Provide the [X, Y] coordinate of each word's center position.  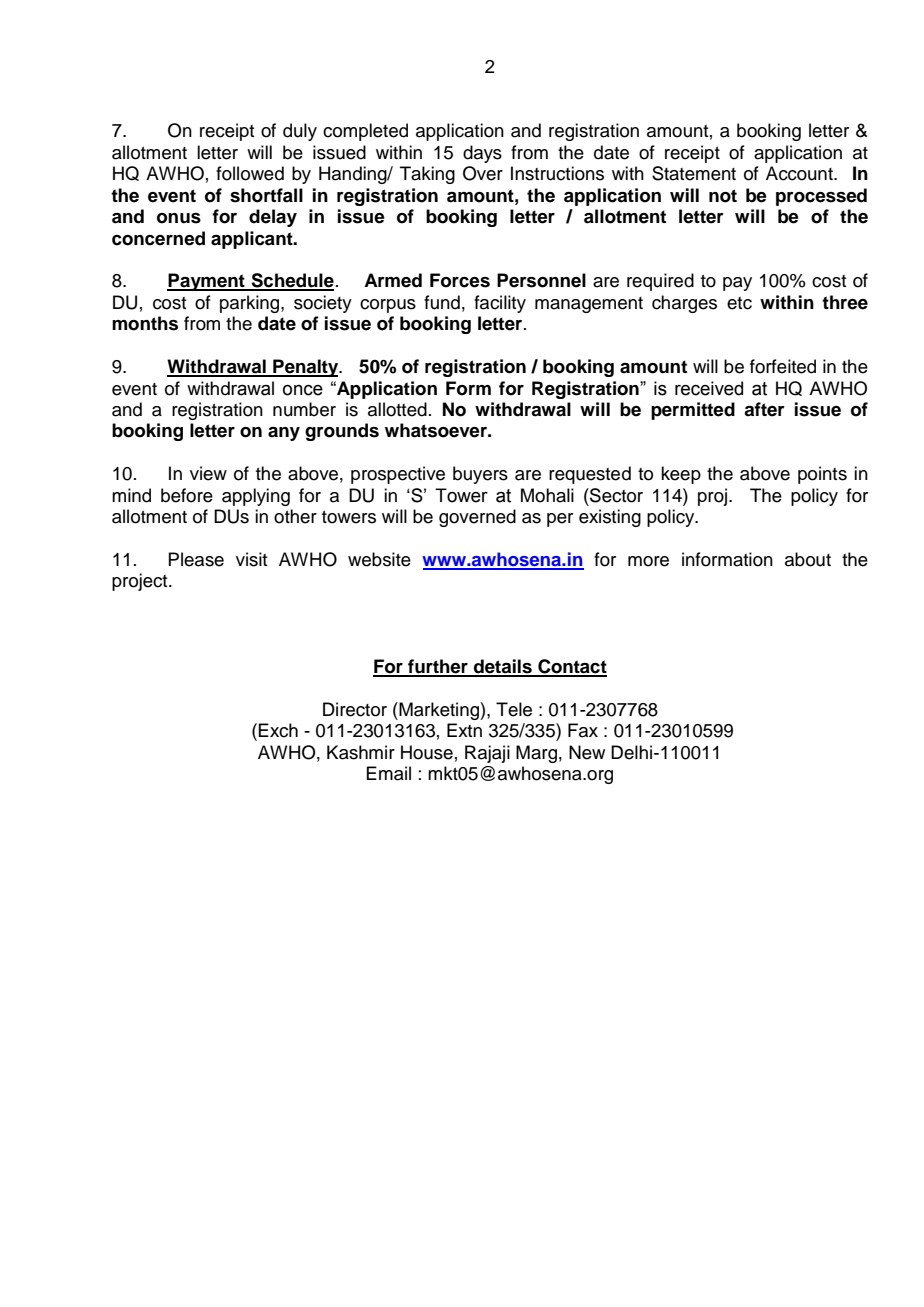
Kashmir [361, 752]
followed [250, 173]
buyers [480, 475]
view [208, 473]
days [482, 154]
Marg [536, 754]
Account [800, 173]
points [822, 475]
